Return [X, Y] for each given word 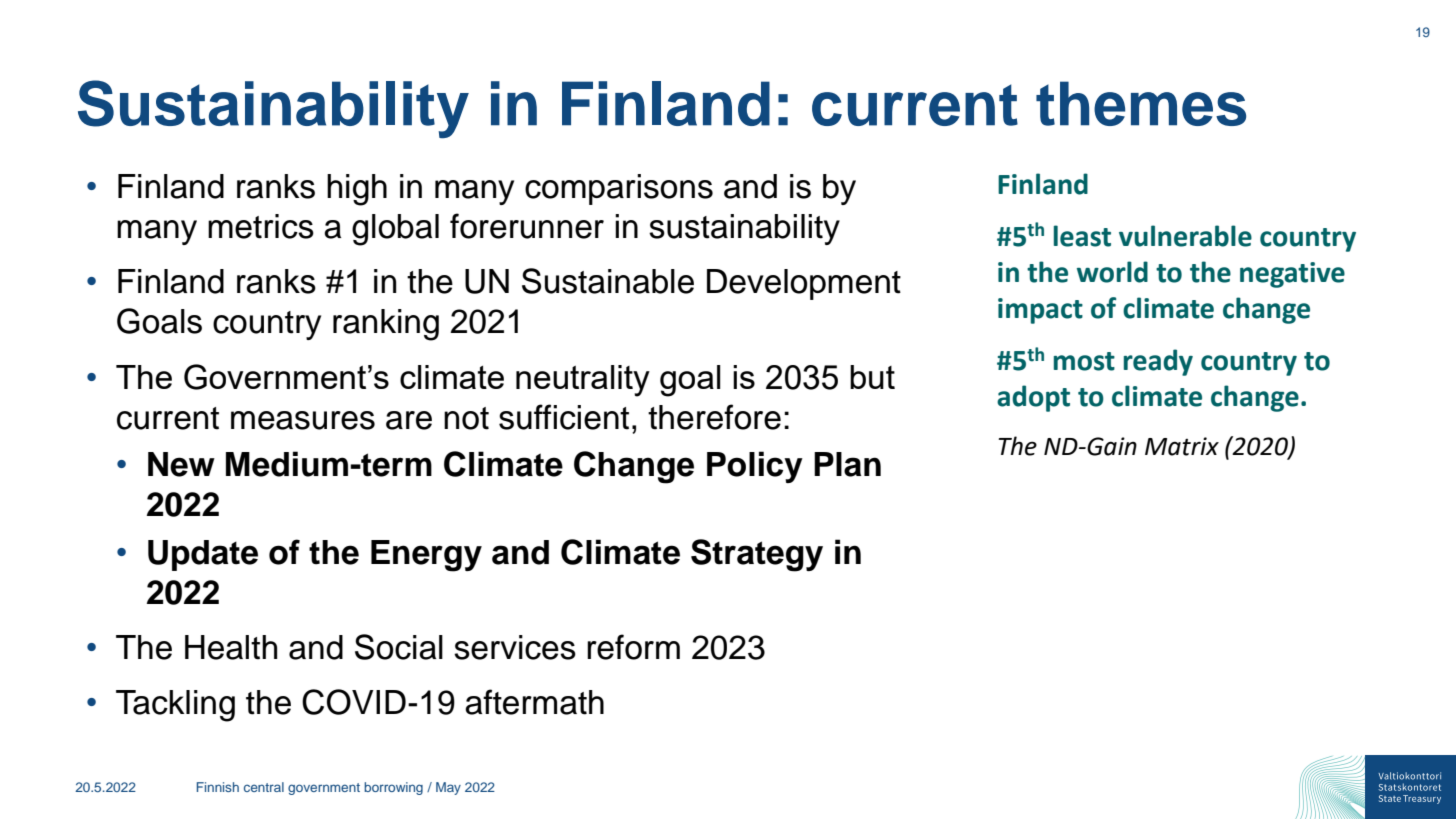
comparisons [619, 189]
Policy [755, 467]
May [448, 788]
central [264, 787]
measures [303, 420]
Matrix [1182, 446]
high [357, 190]
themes [1141, 103]
